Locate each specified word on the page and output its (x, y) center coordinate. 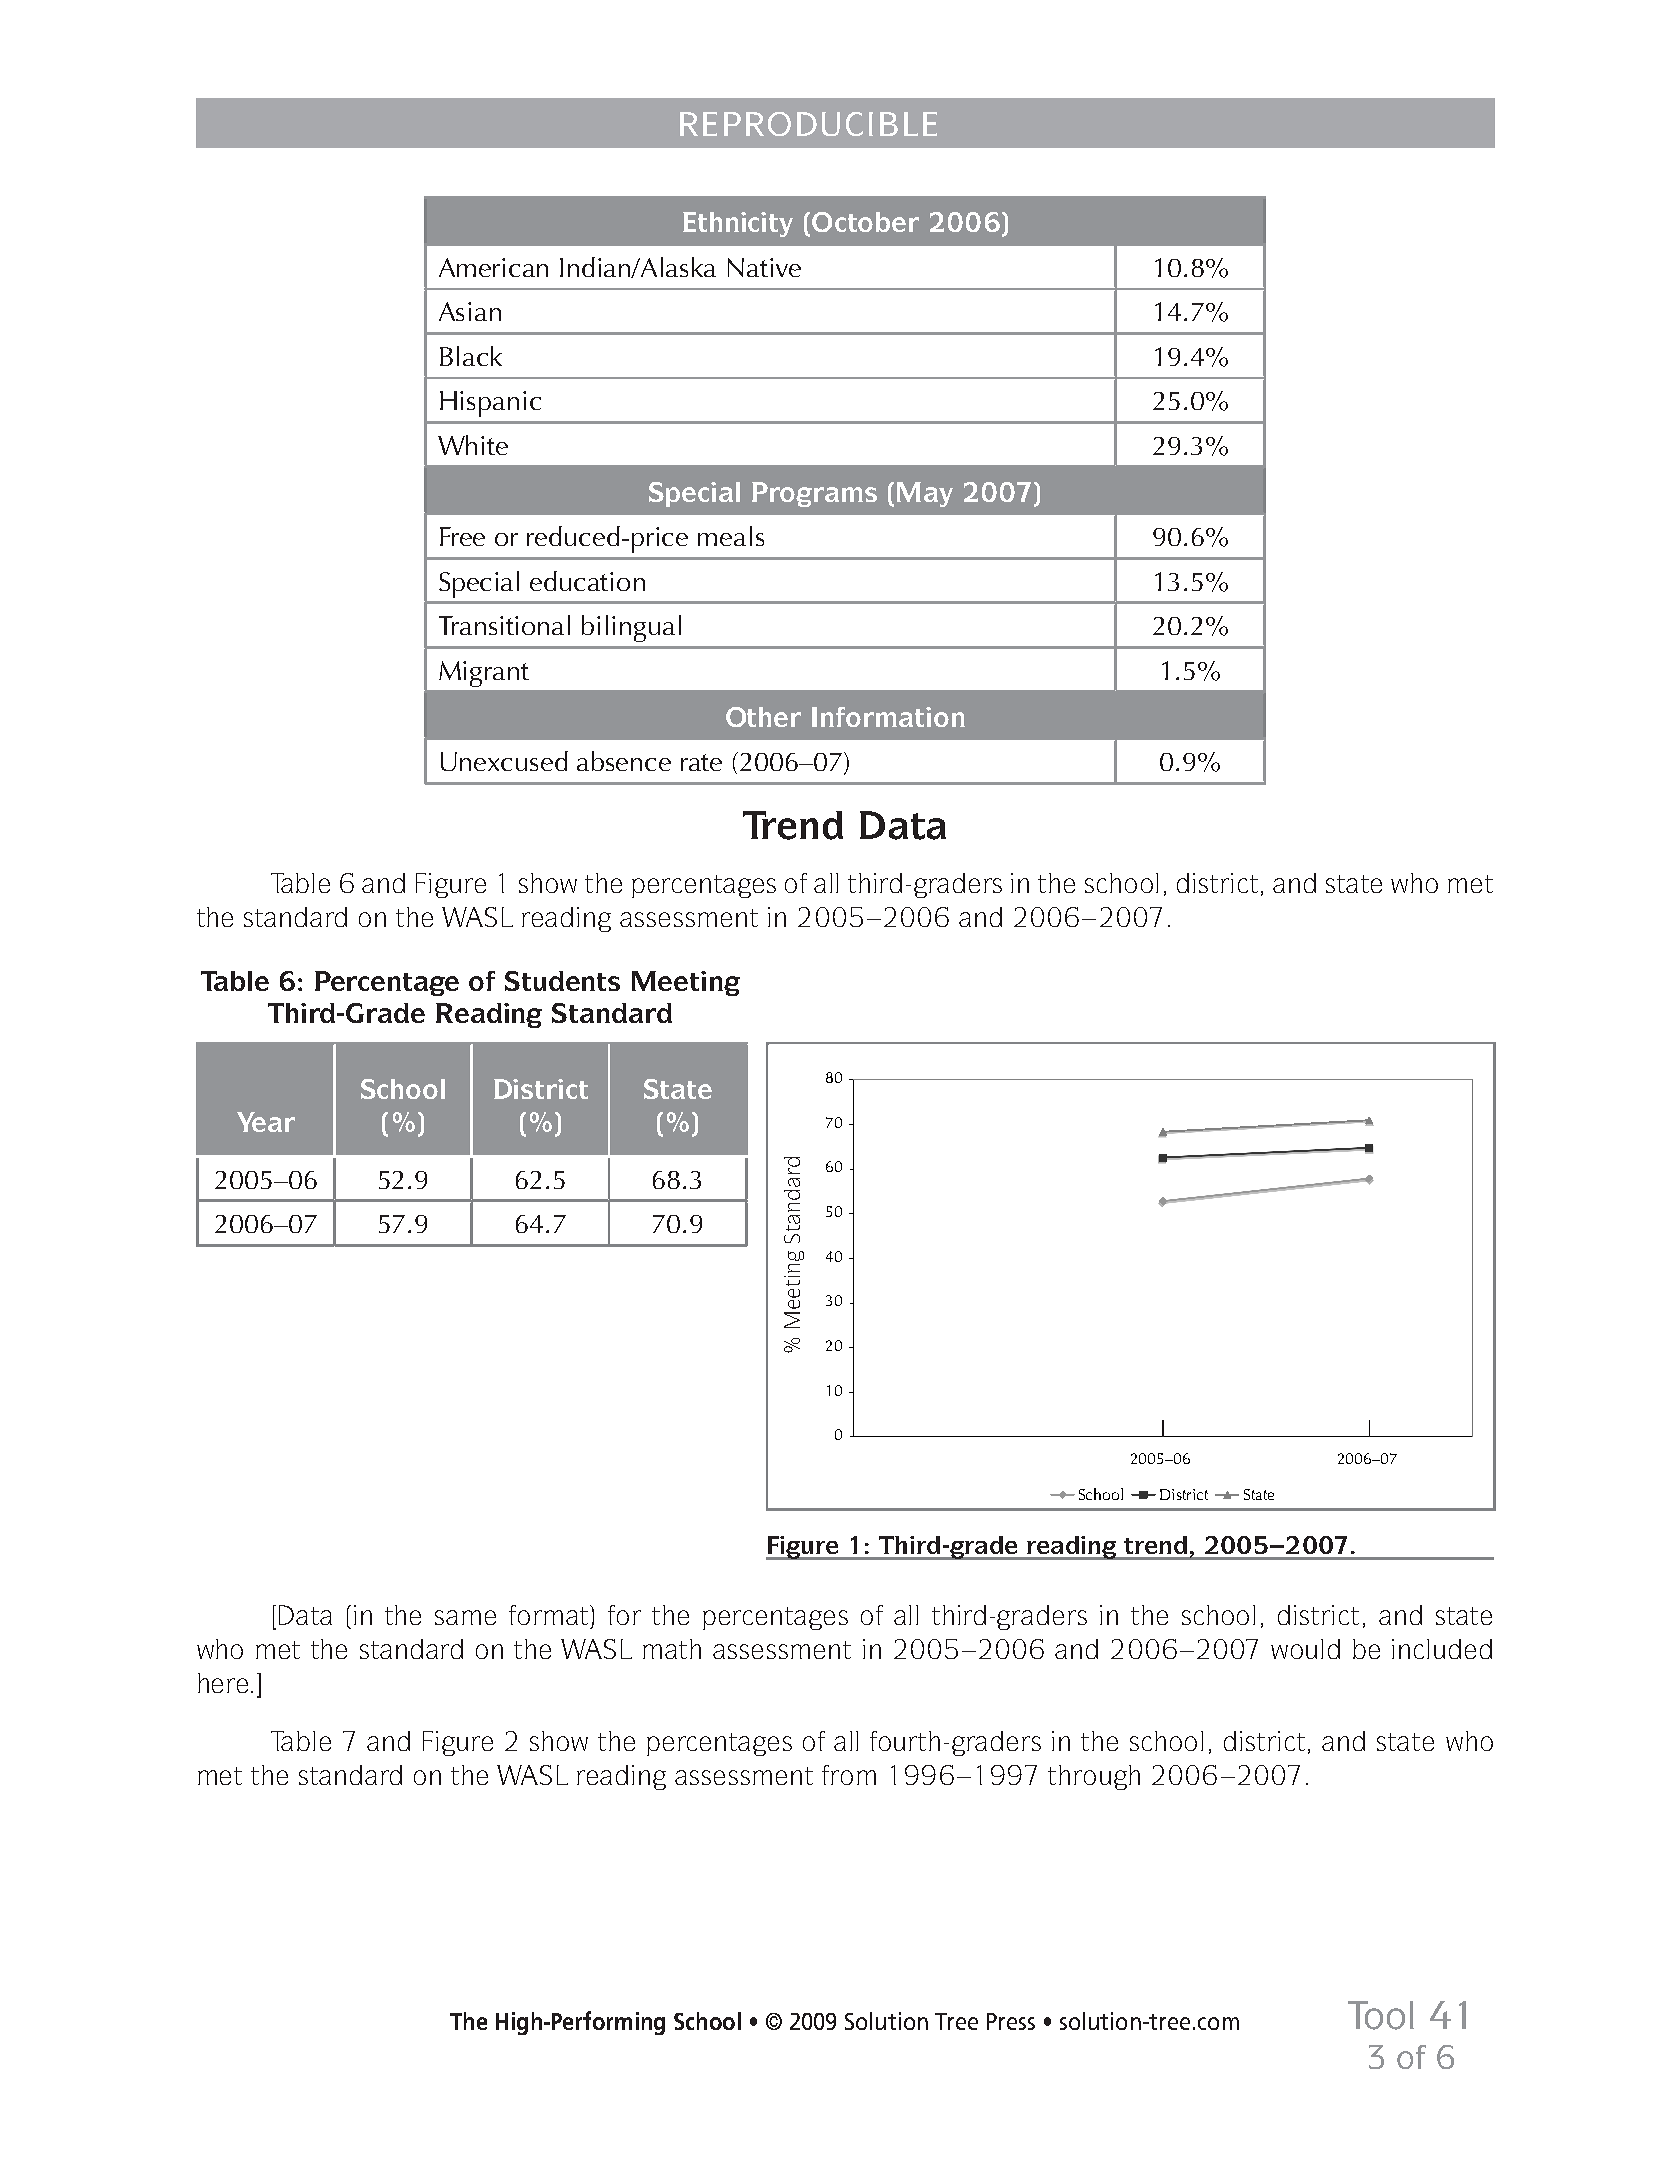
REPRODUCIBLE (808, 124)
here (223, 1683)
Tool (1381, 2015)
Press (1011, 2021)
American (493, 267)
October (865, 222)
